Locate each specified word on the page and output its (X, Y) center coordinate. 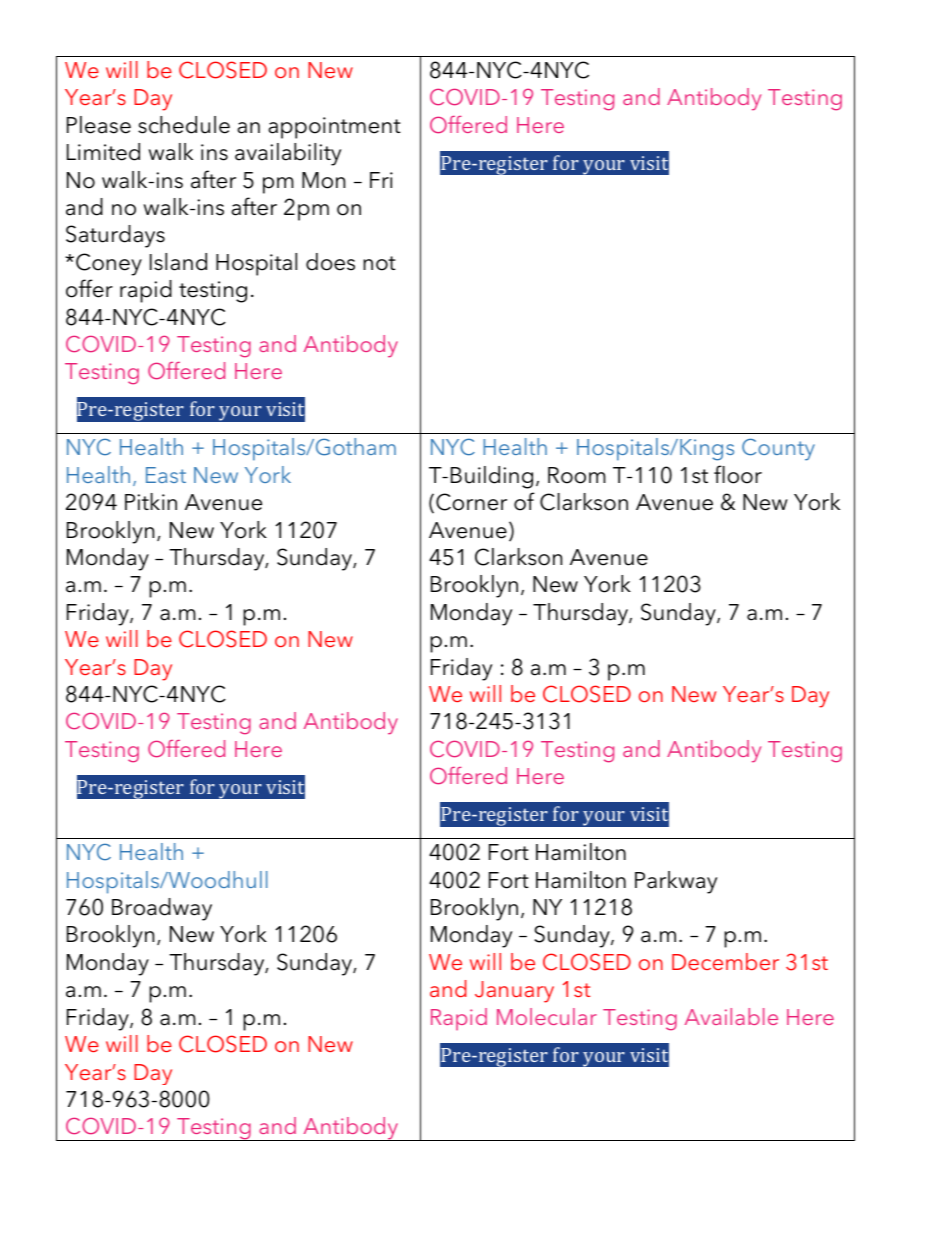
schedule (184, 125)
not (379, 263)
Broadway (162, 909)
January (514, 992)
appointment (334, 128)
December (725, 961)
